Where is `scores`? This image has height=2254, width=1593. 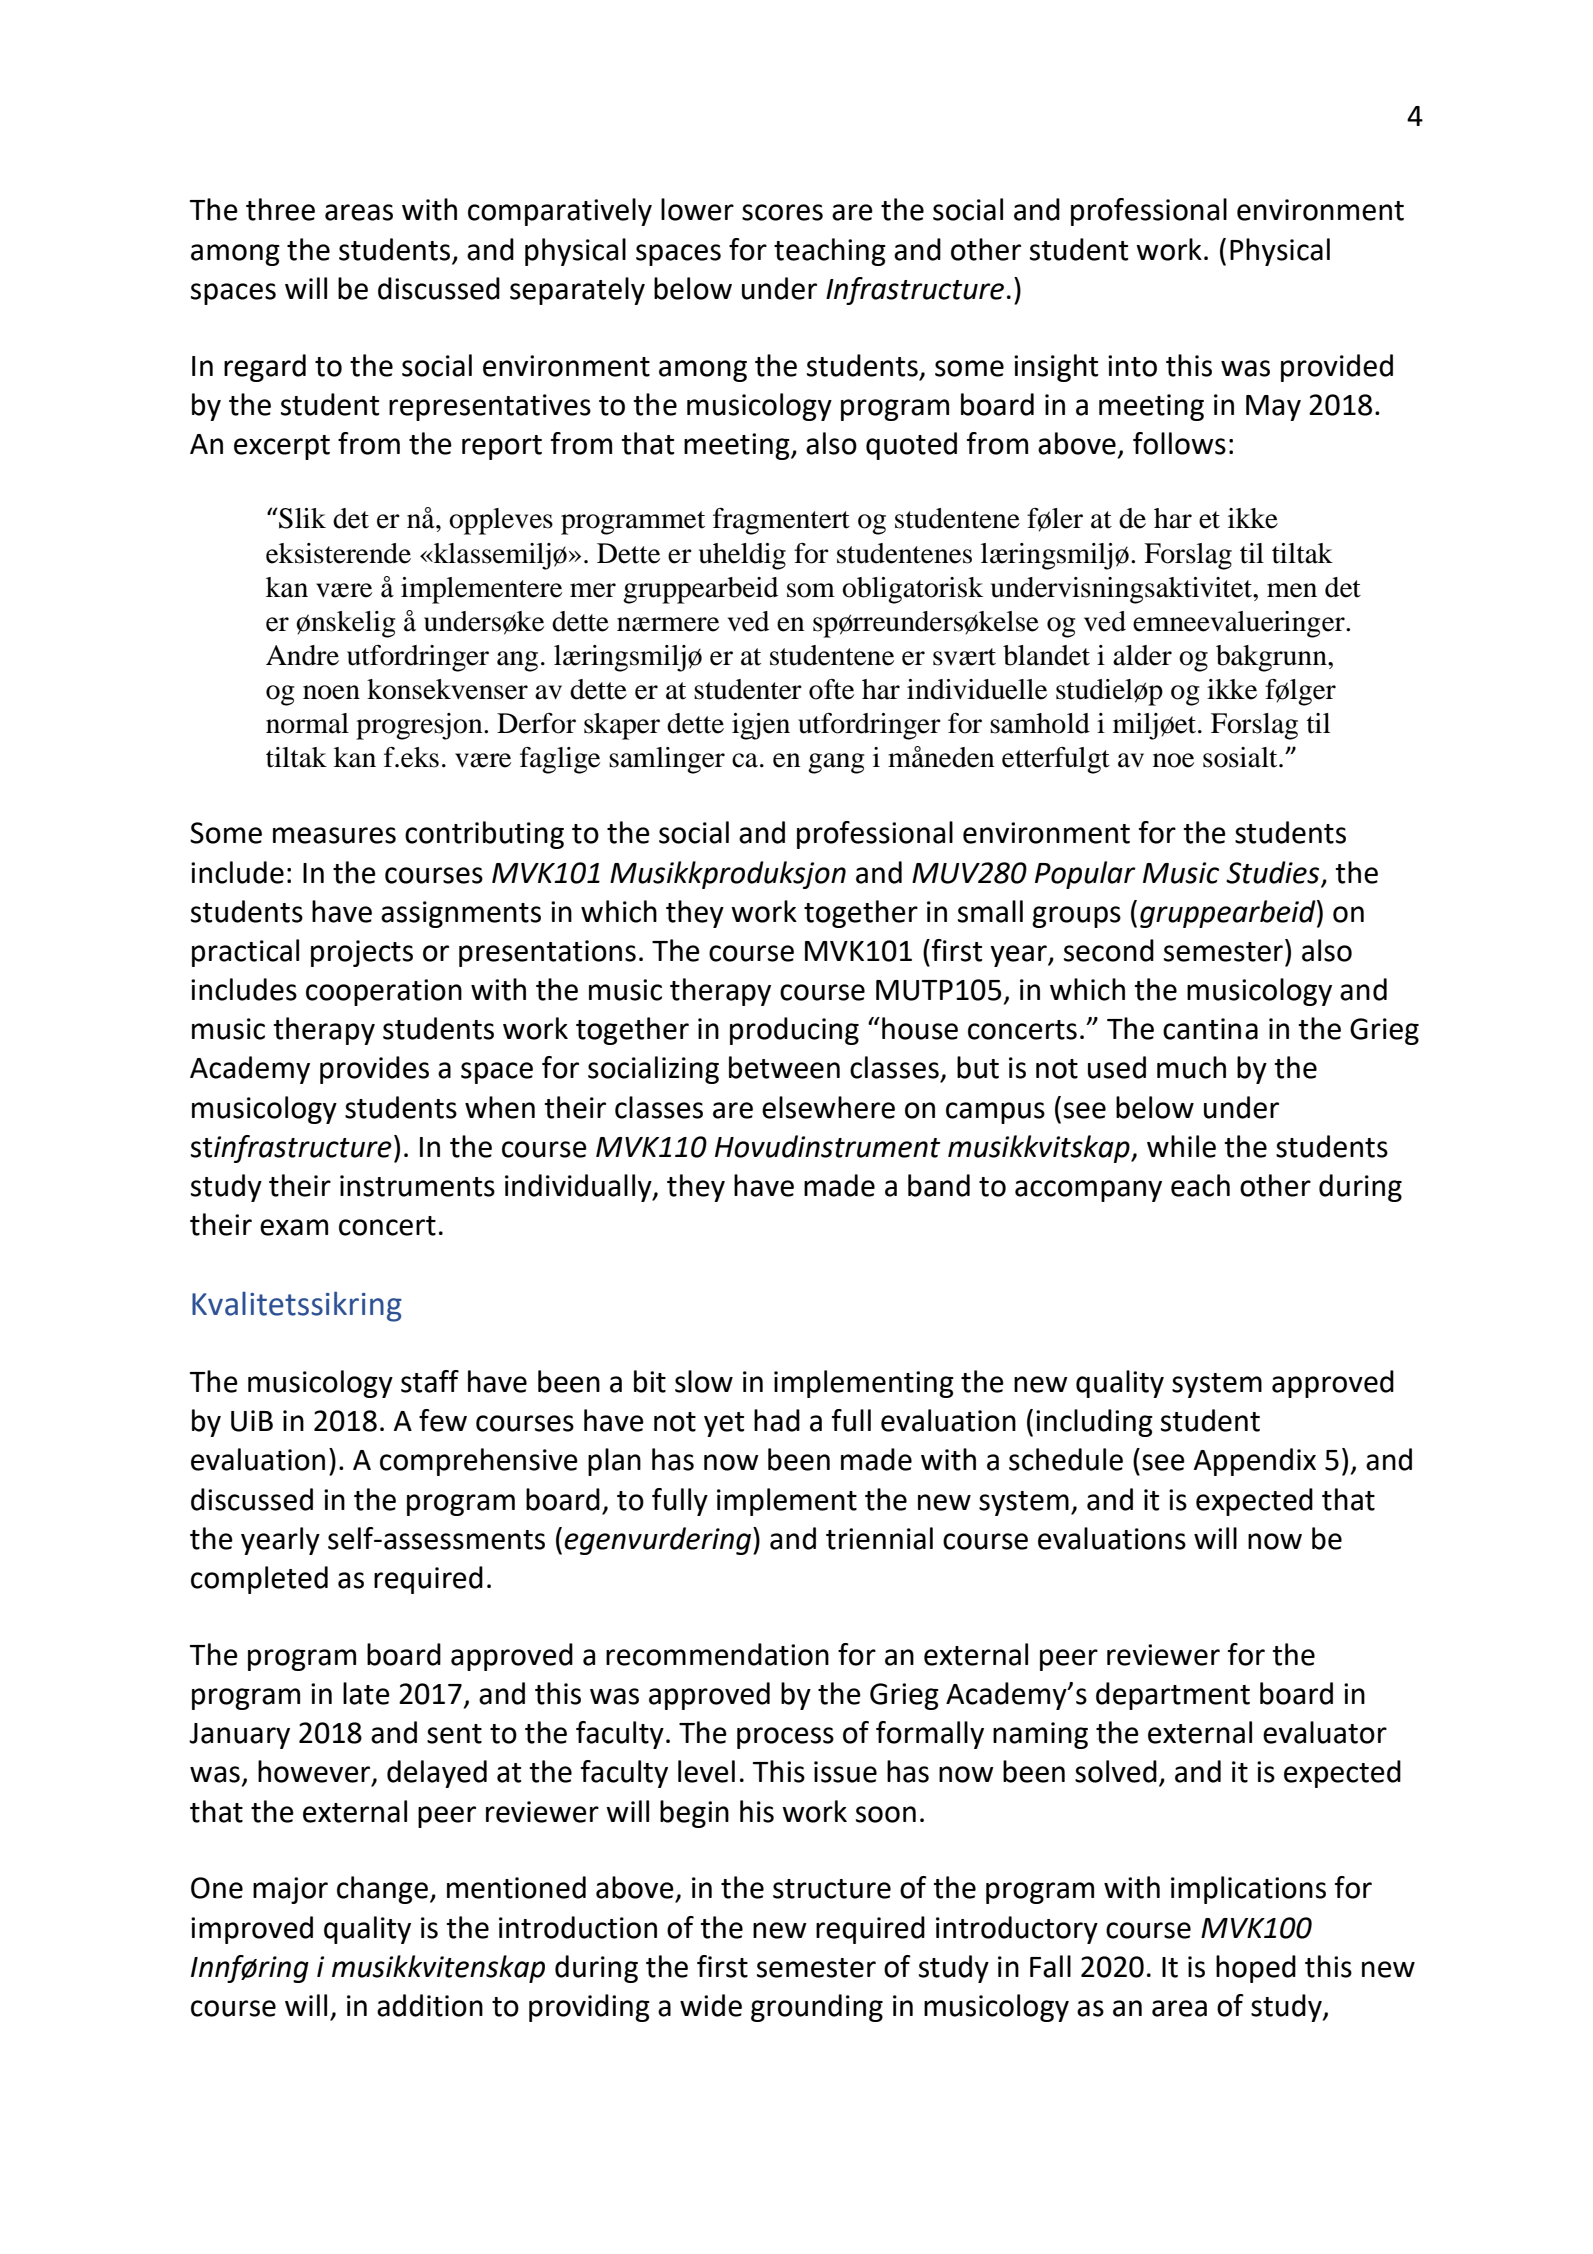 scores is located at coordinates (782, 212).
